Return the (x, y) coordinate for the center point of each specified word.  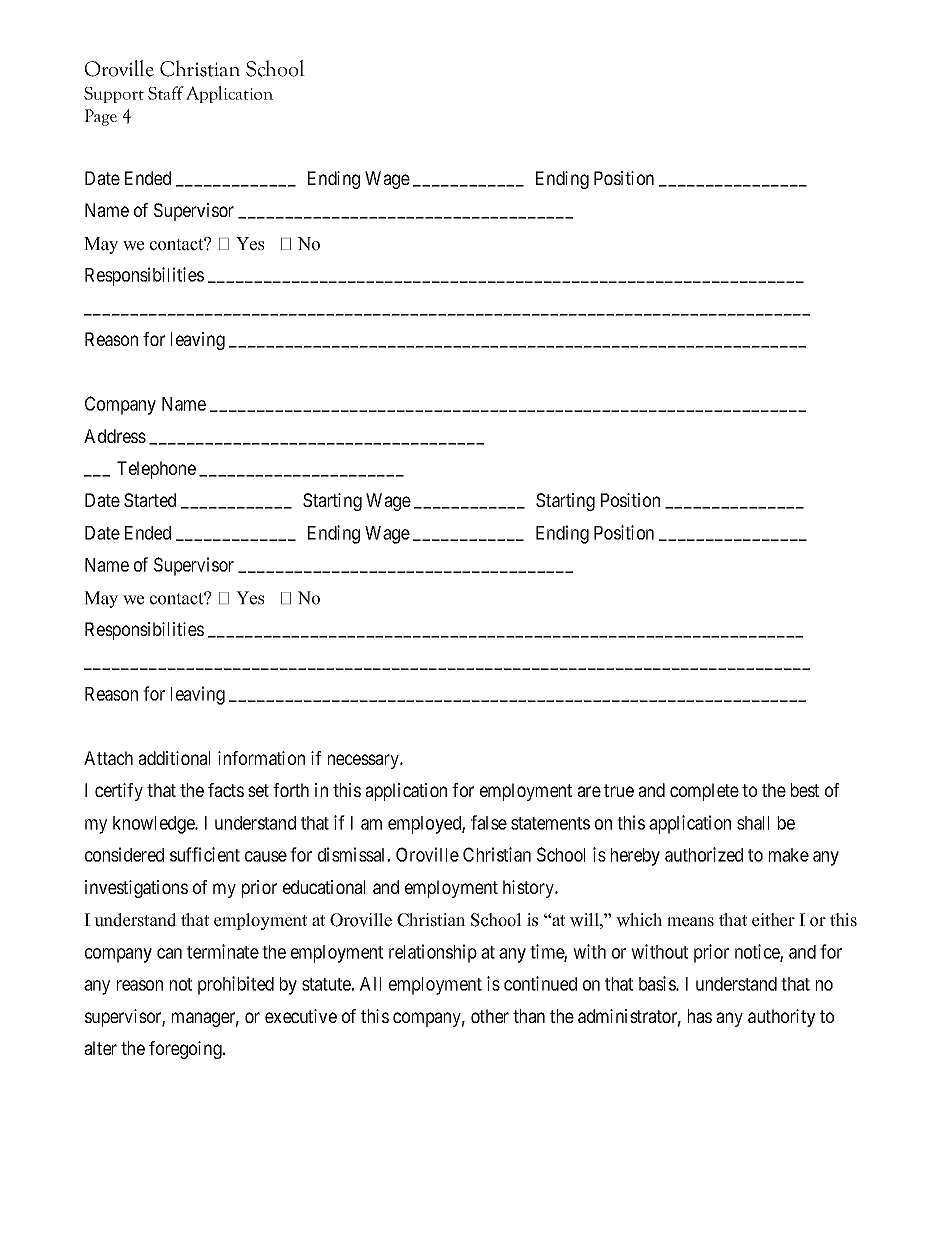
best (805, 790)
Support (114, 95)
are (589, 791)
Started (150, 500)
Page (101, 117)
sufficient (205, 854)
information (261, 758)
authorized (704, 854)
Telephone (156, 470)
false (489, 822)
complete (704, 792)
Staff (166, 93)
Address (115, 436)
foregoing (186, 1050)
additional (174, 758)
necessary (364, 761)
